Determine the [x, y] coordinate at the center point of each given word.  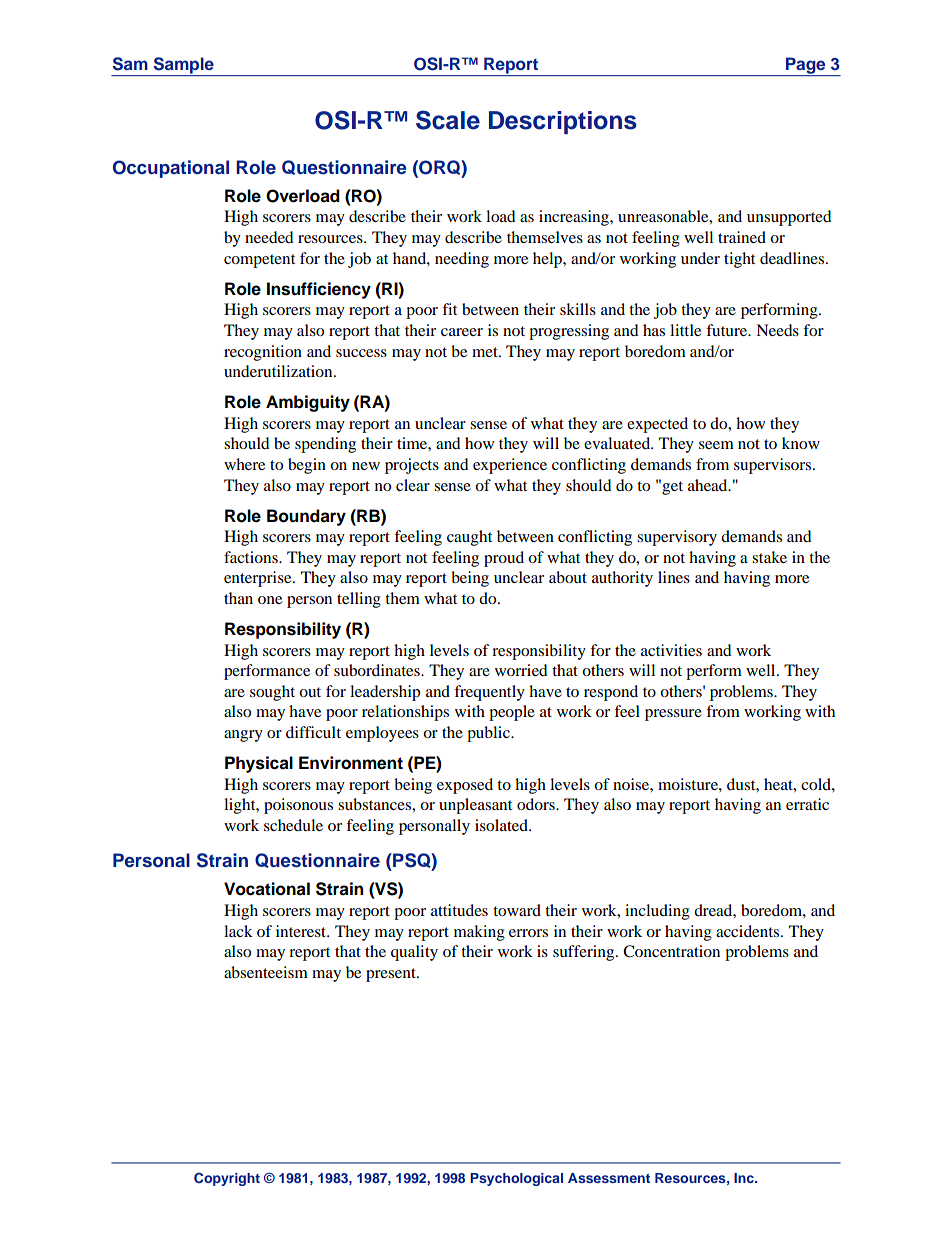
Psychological [516, 1179]
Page [806, 66]
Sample [183, 66]
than [238, 598]
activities [671, 650]
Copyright [227, 1179]
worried [521, 670]
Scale [448, 120]
